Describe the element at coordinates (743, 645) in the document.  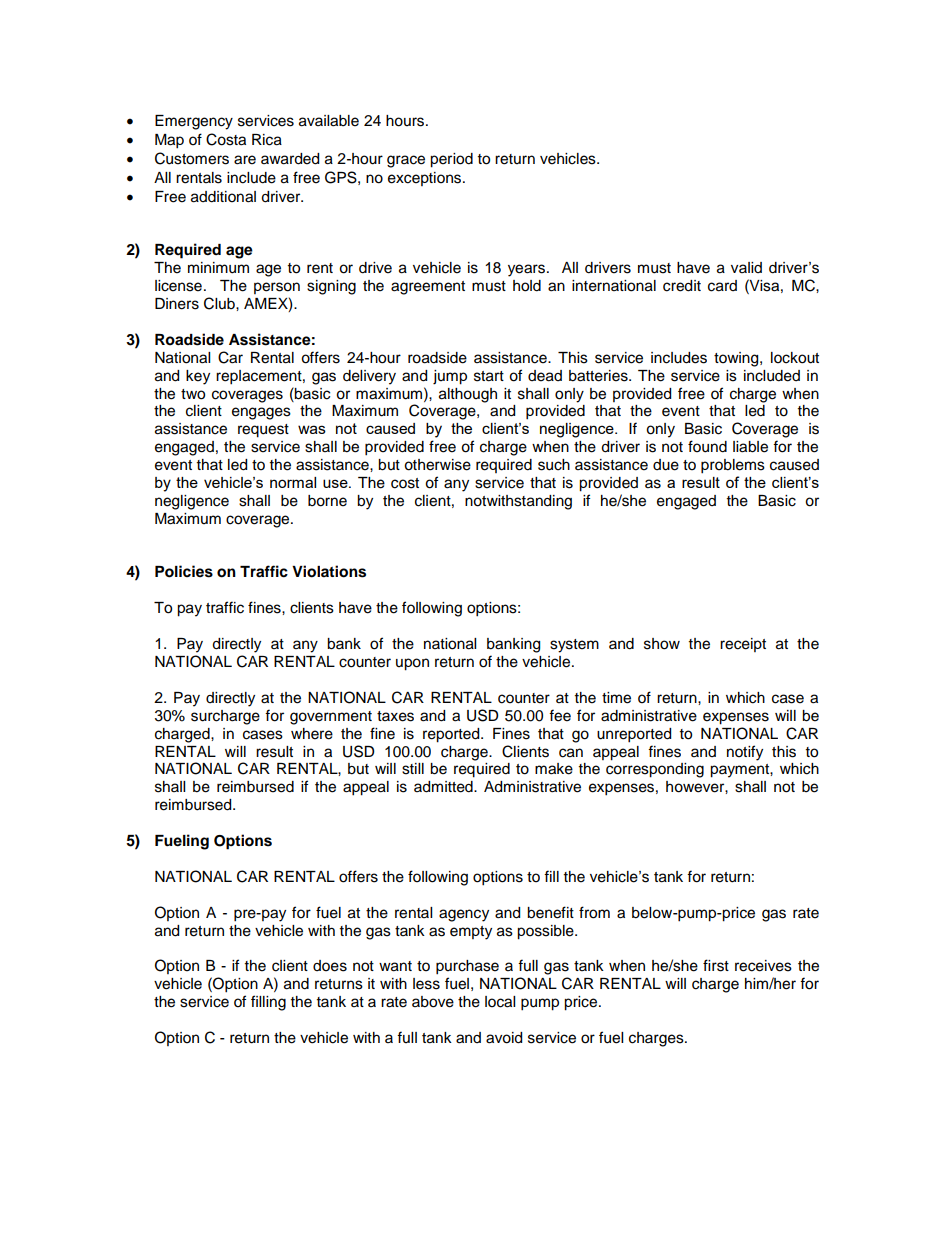
I see `receipt` at that location.
